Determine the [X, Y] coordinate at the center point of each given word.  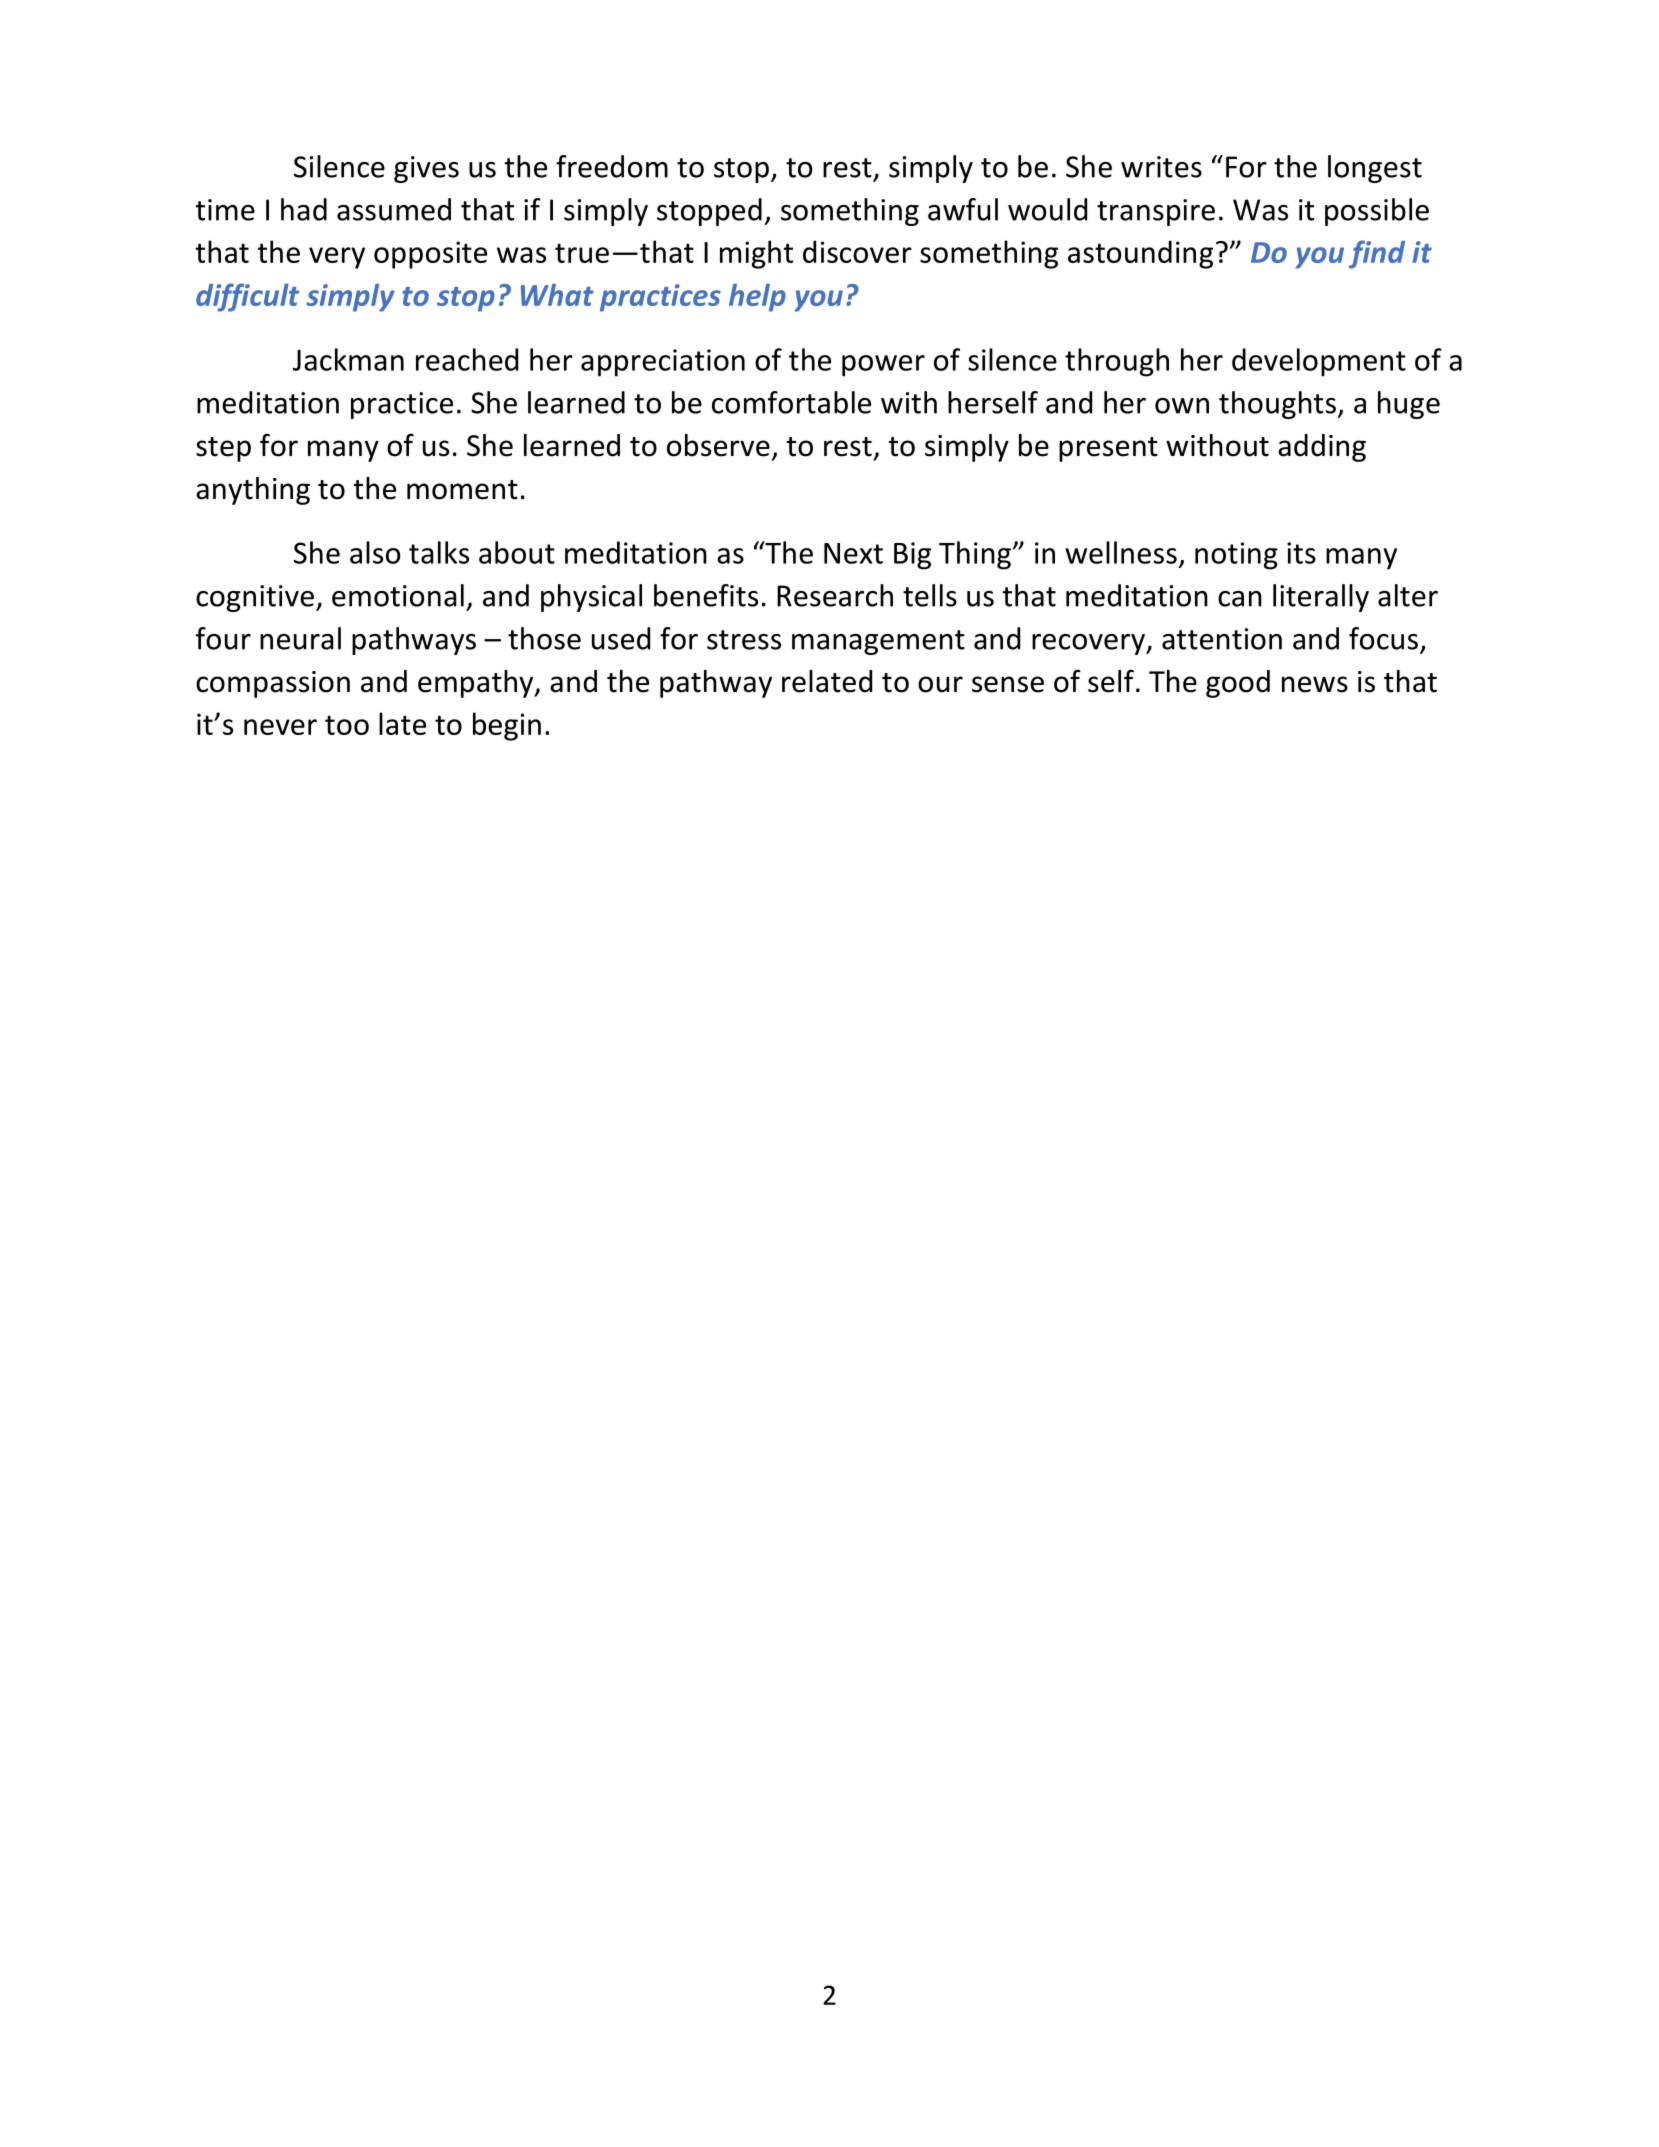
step [223, 449]
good [1238, 684]
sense [1008, 684]
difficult [247, 297]
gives [426, 169]
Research [835, 595]
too [347, 725]
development [1319, 362]
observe [718, 445]
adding [1322, 448]
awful [963, 209]
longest [1375, 169]
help [757, 298]
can [1240, 599]
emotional [398, 595]
